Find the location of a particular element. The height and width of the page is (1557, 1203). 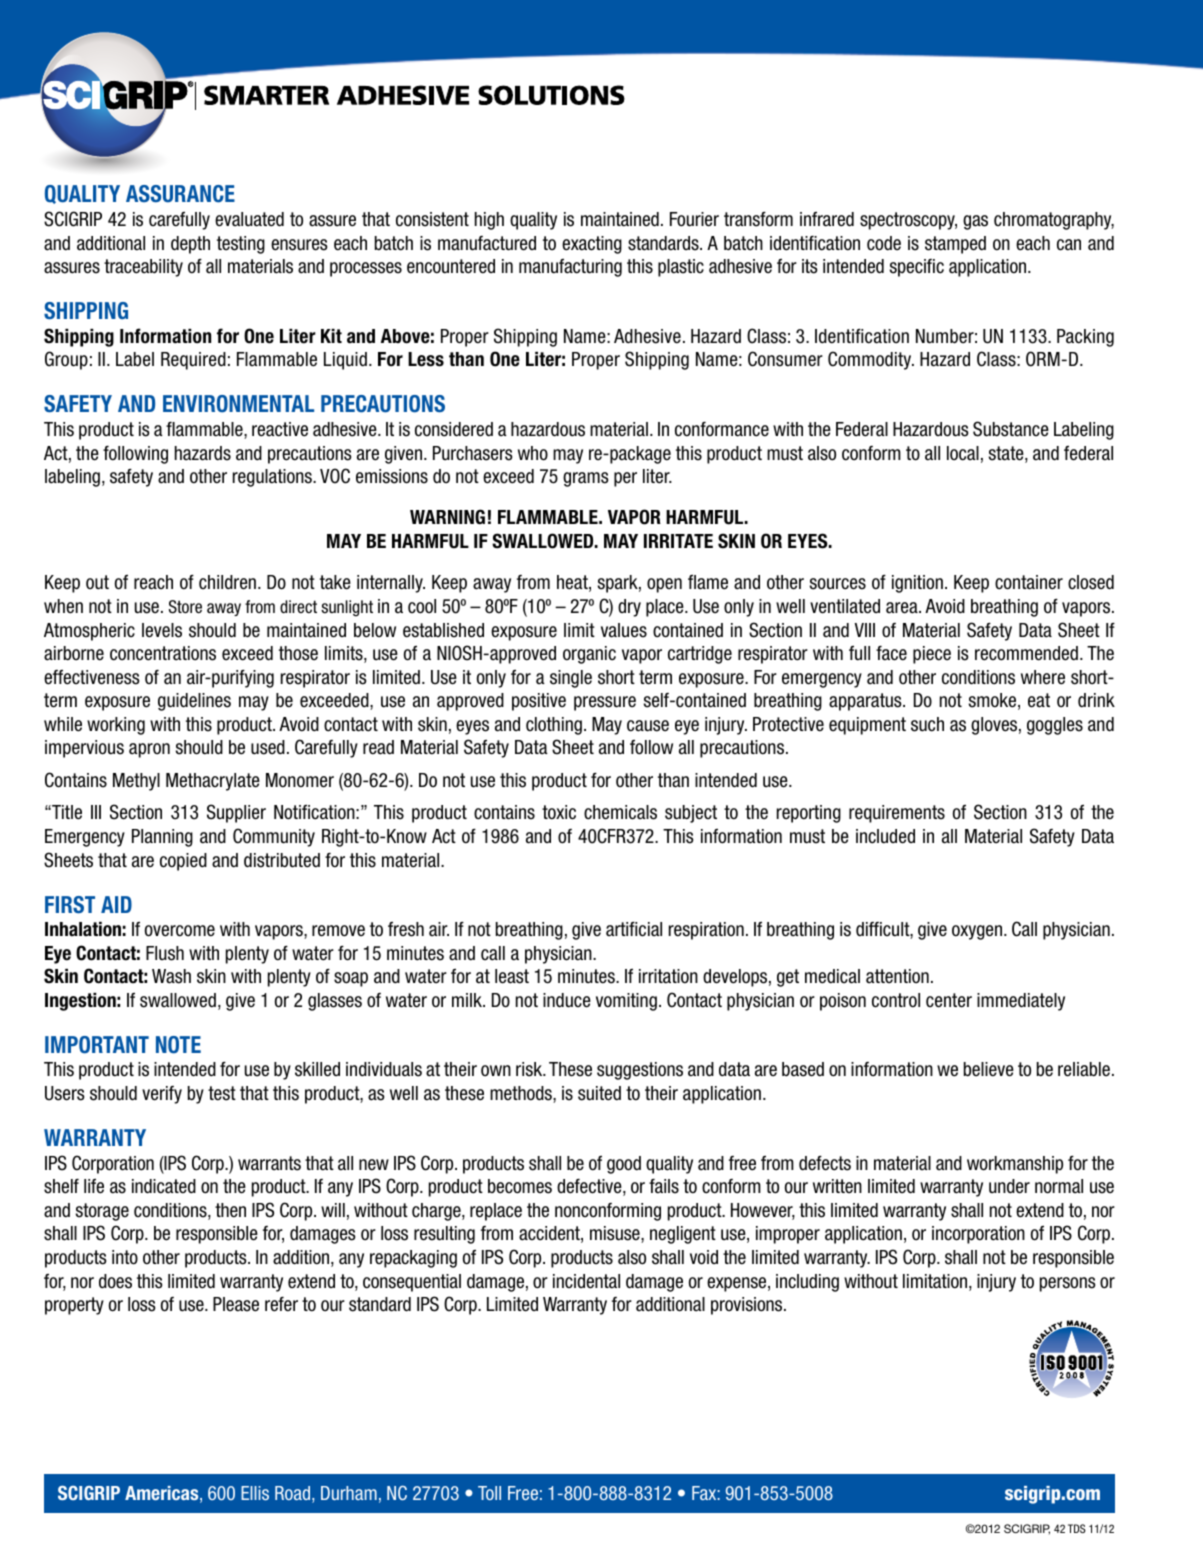

gas is located at coordinates (975, 222).
